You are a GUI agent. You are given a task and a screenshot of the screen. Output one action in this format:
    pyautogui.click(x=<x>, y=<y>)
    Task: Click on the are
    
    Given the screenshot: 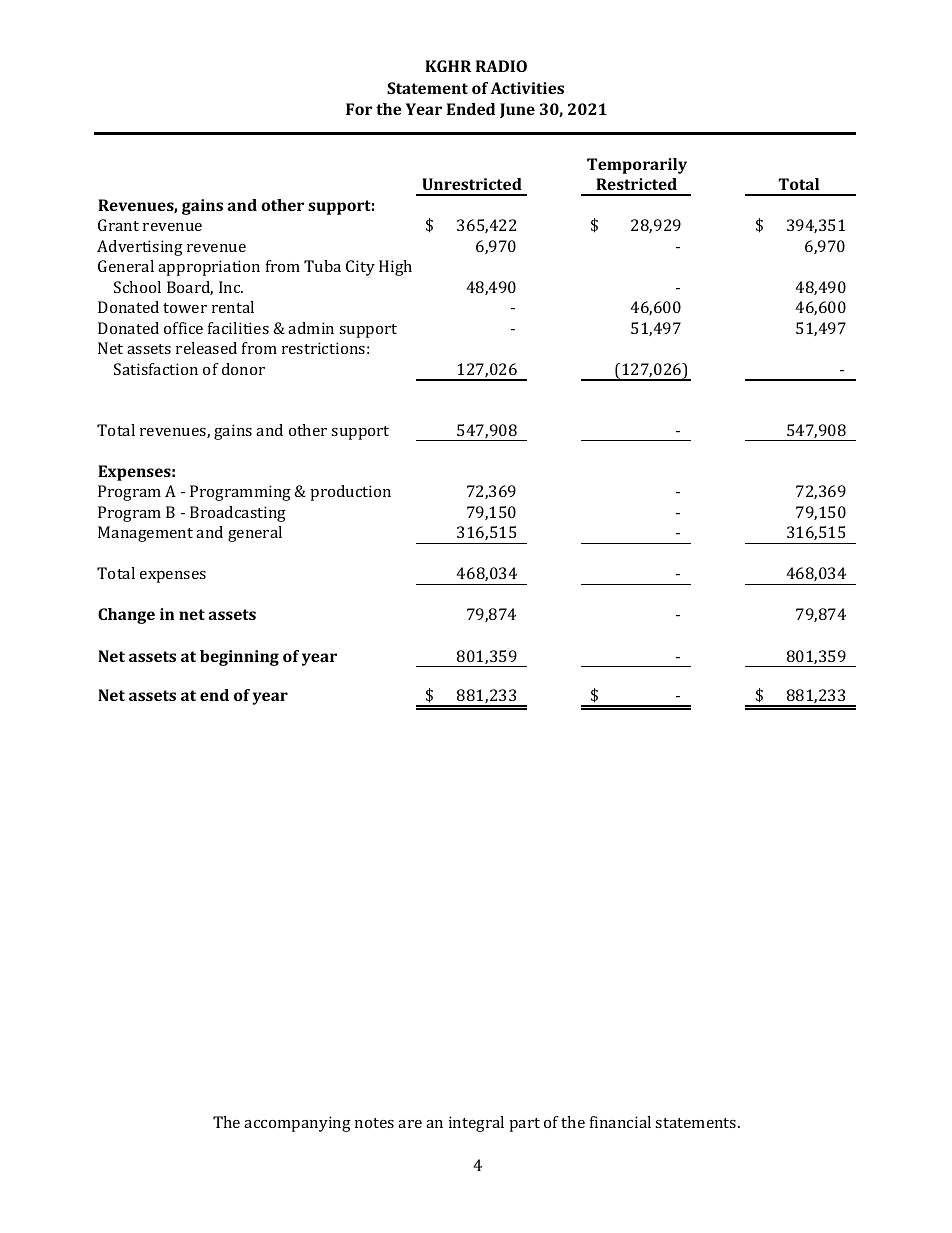 What is the action you would take?
    pyautogui.click(x=410, y=1124)
